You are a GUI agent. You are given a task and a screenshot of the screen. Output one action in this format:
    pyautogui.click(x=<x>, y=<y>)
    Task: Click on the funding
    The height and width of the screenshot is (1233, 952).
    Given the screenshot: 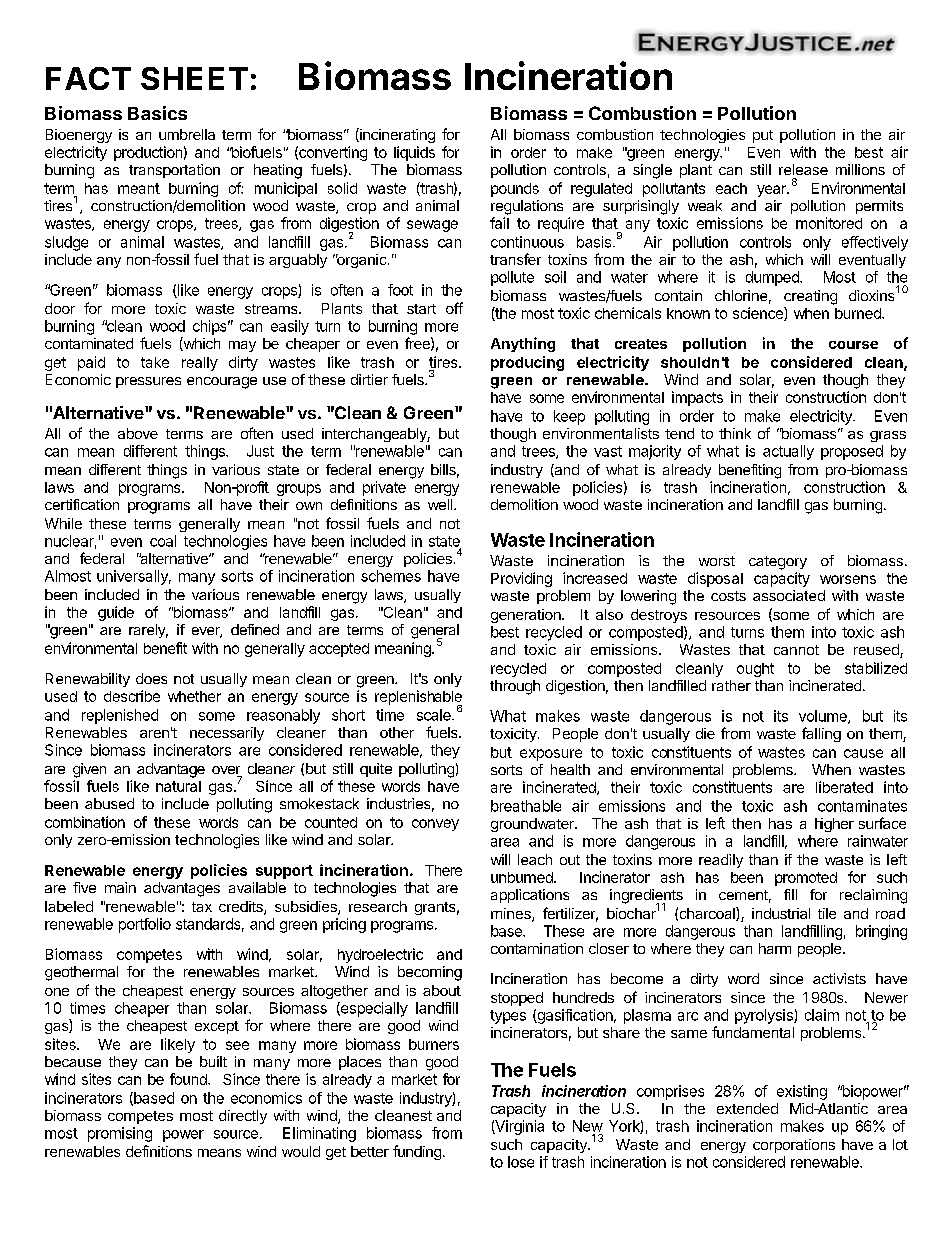 What is the action you would take?
    pyautogui.click(x=417, y=1152)
